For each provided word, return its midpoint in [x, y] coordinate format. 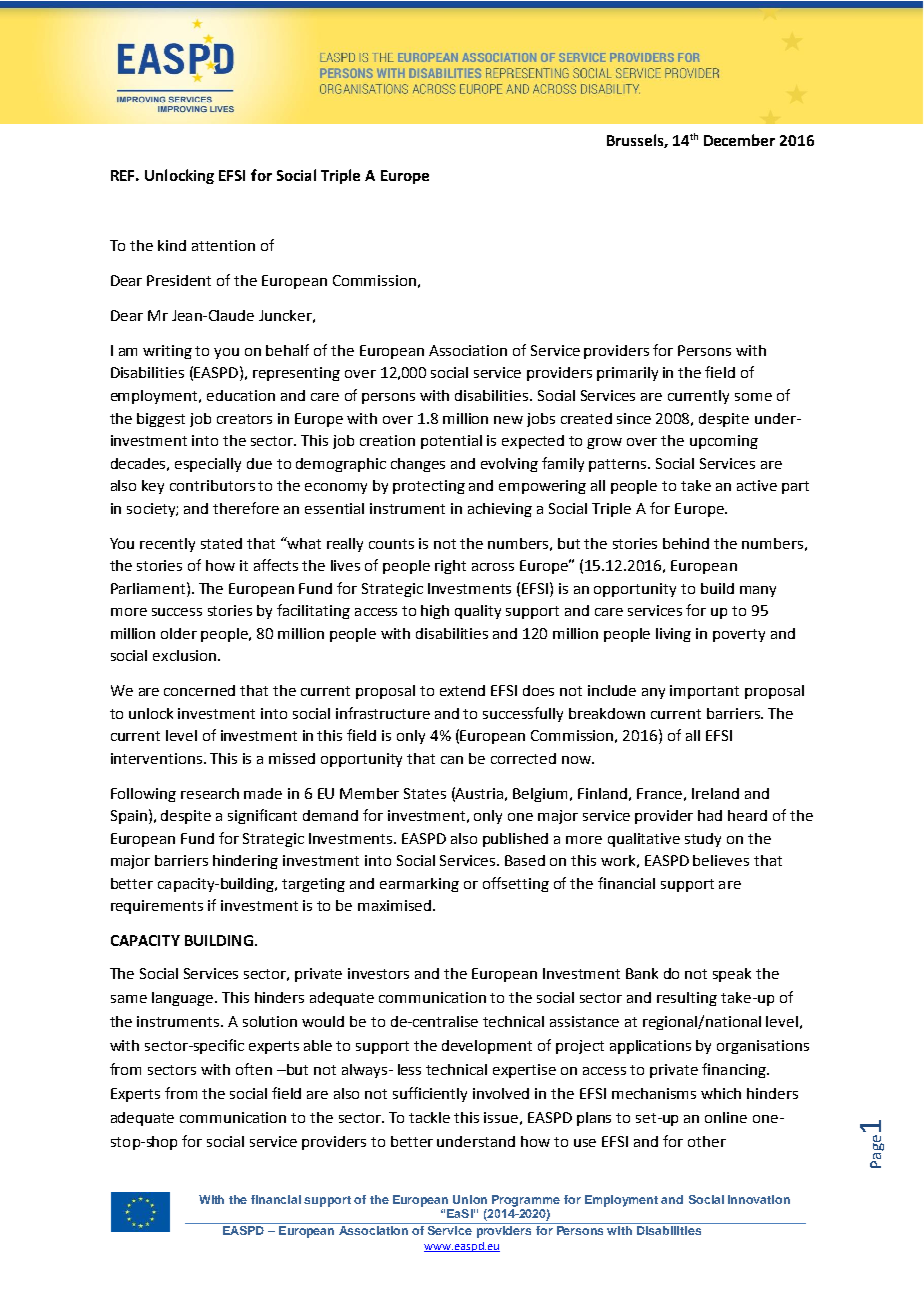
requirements [157, 907]
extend [462, 690]
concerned [199, 690]
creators [244, 419]
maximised [396, 905]
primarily [627, 374]
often [254, 1069]
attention [223, 245]
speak [732, 975]
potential [451, 442]
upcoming [724, 442]
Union [470, 1199]
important [704, 692]
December [739, 140]
